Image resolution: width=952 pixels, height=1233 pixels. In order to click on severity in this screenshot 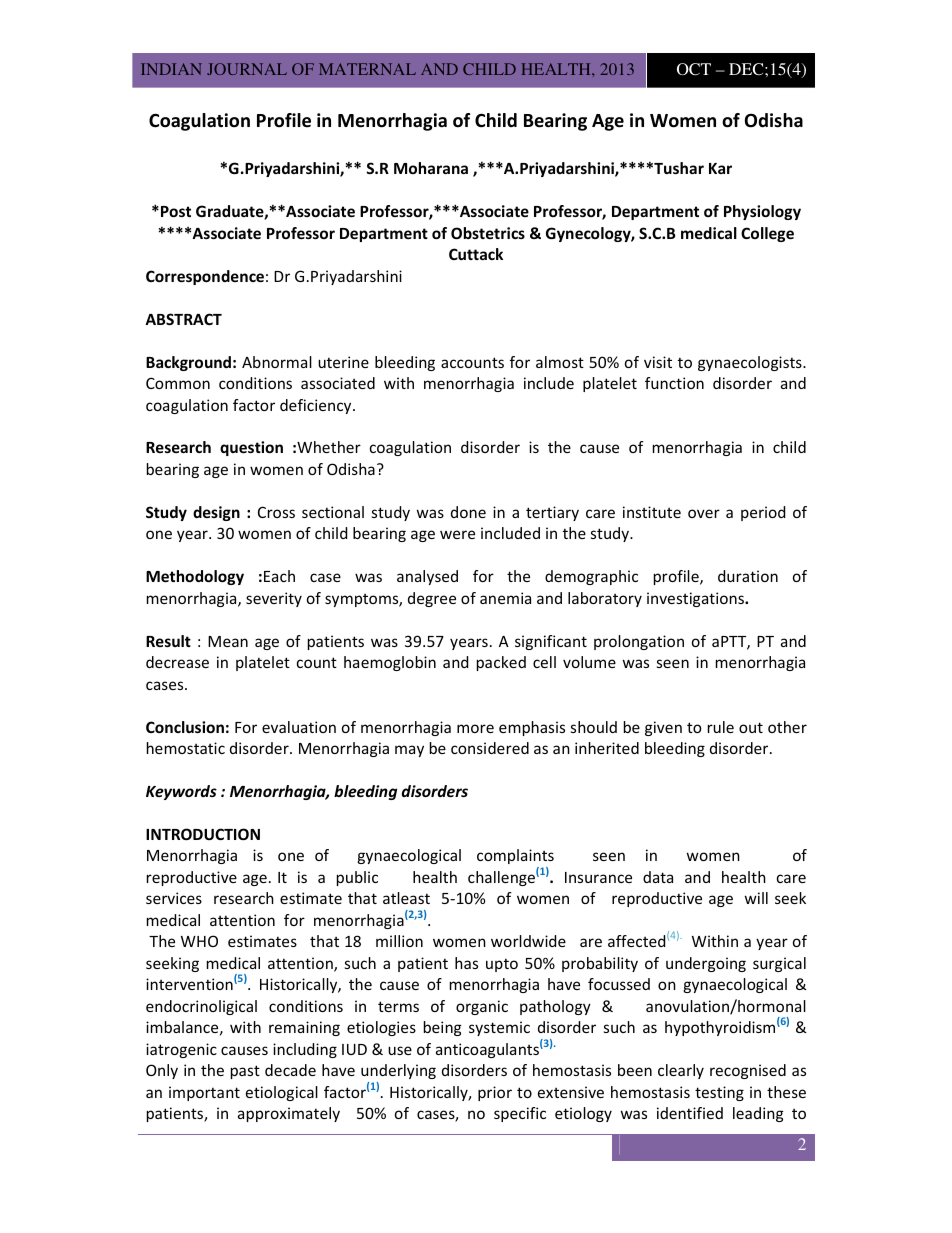, I will do `click(274, 599)`.
